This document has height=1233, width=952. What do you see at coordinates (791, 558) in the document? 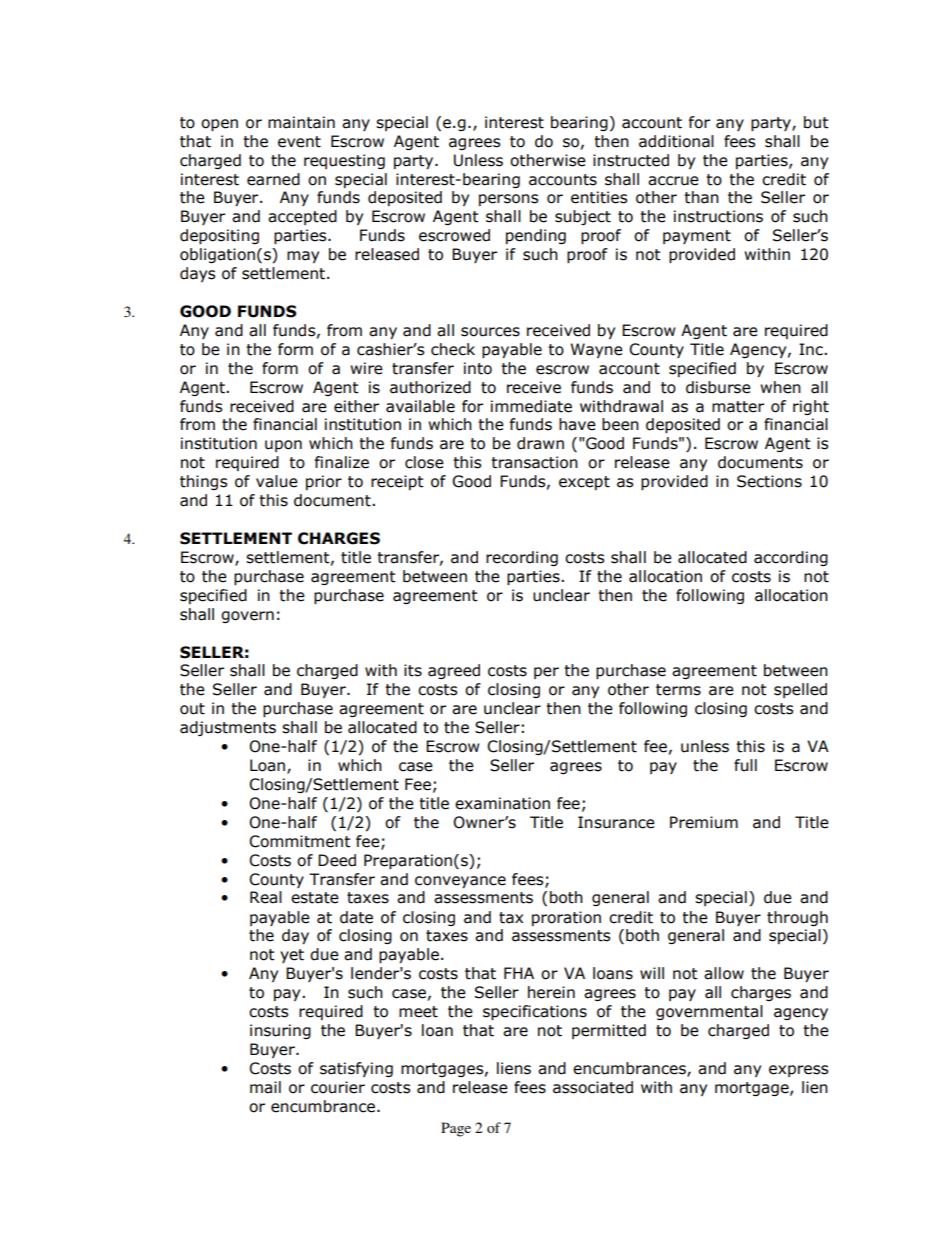
I see `according` at bounding box center [791, 558].
